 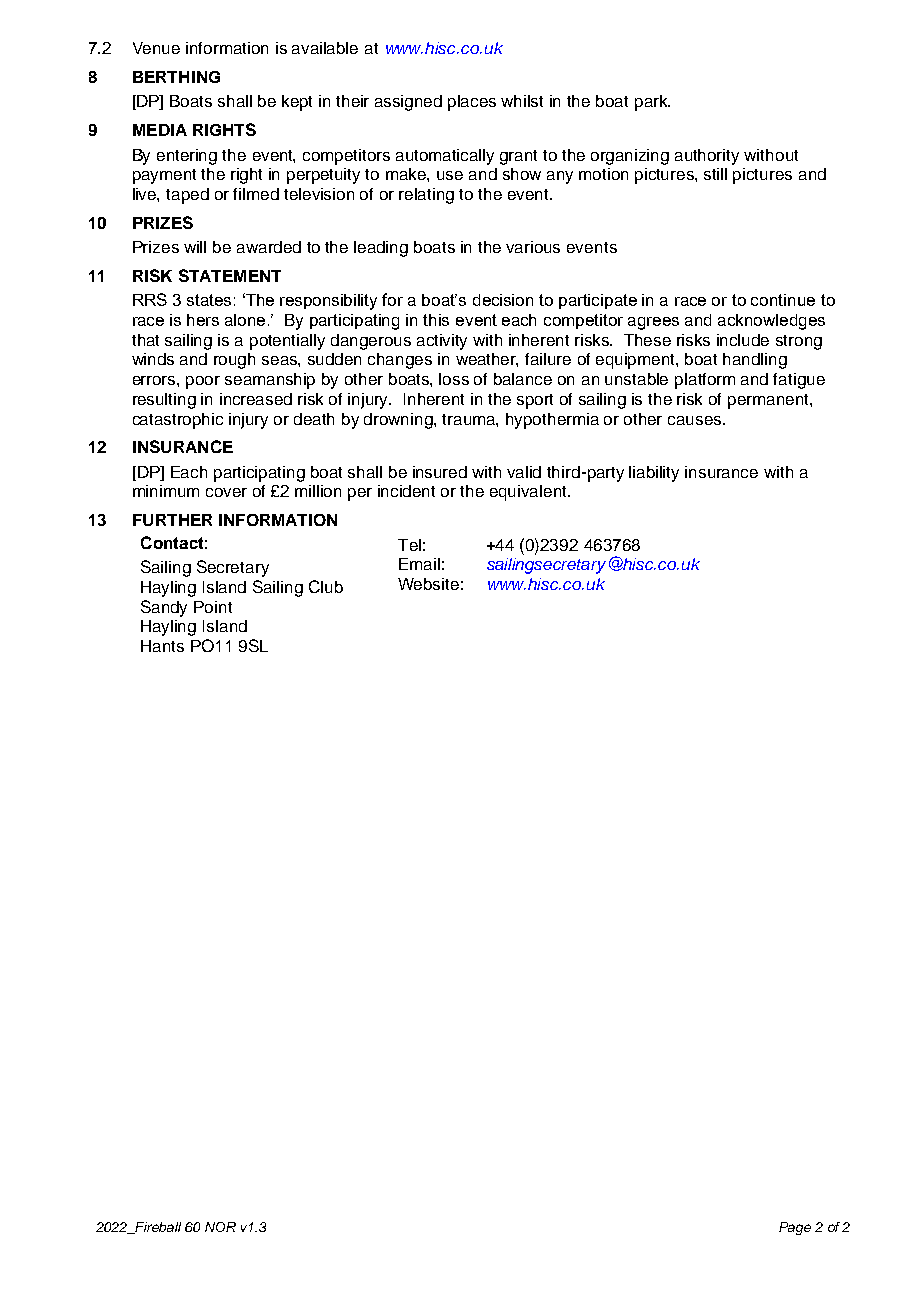 I want to click on Club, so click(x=326, y=586).
